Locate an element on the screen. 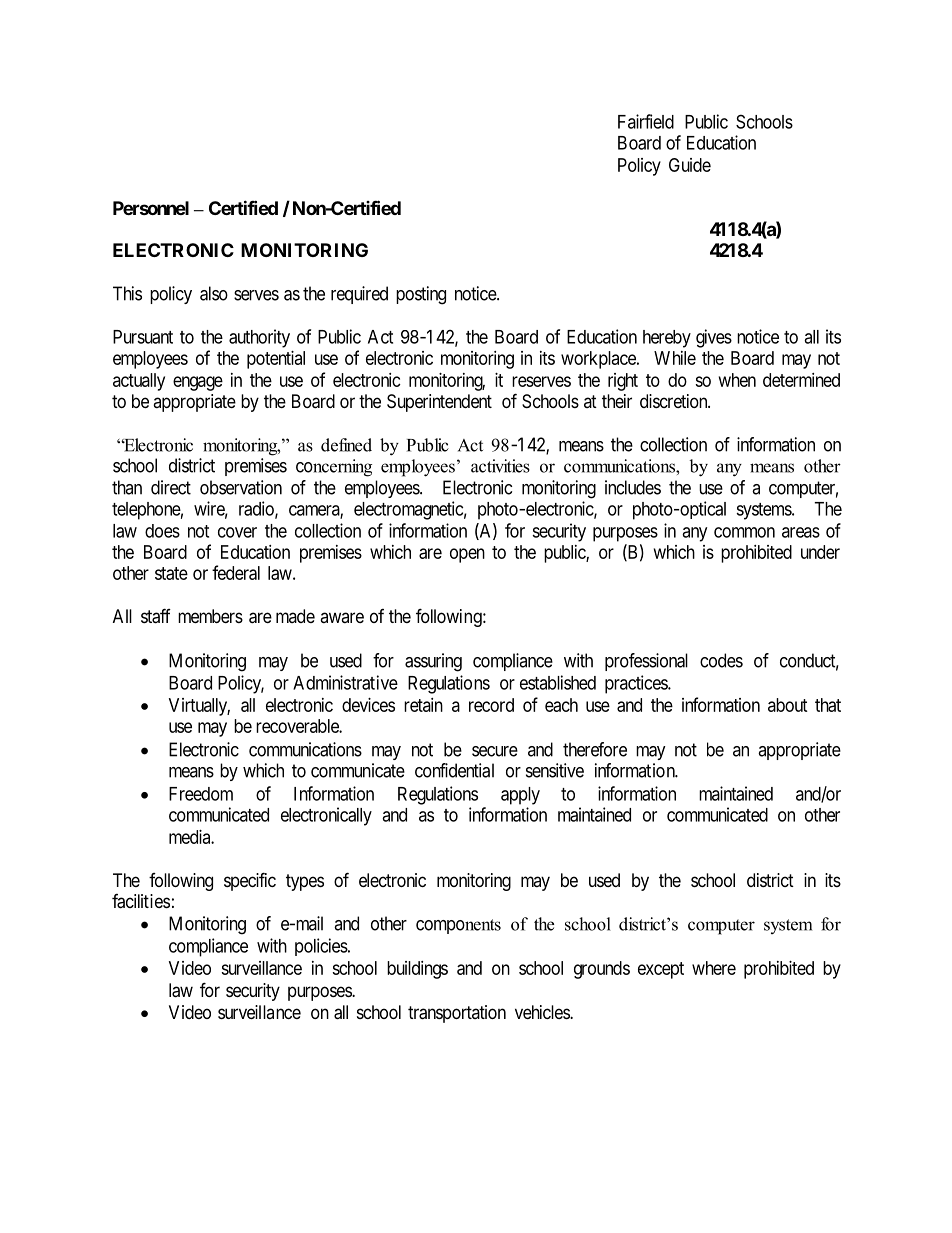 The width and height of the screenshot is (952, 1233). common is located at coordinates (744, 532).
